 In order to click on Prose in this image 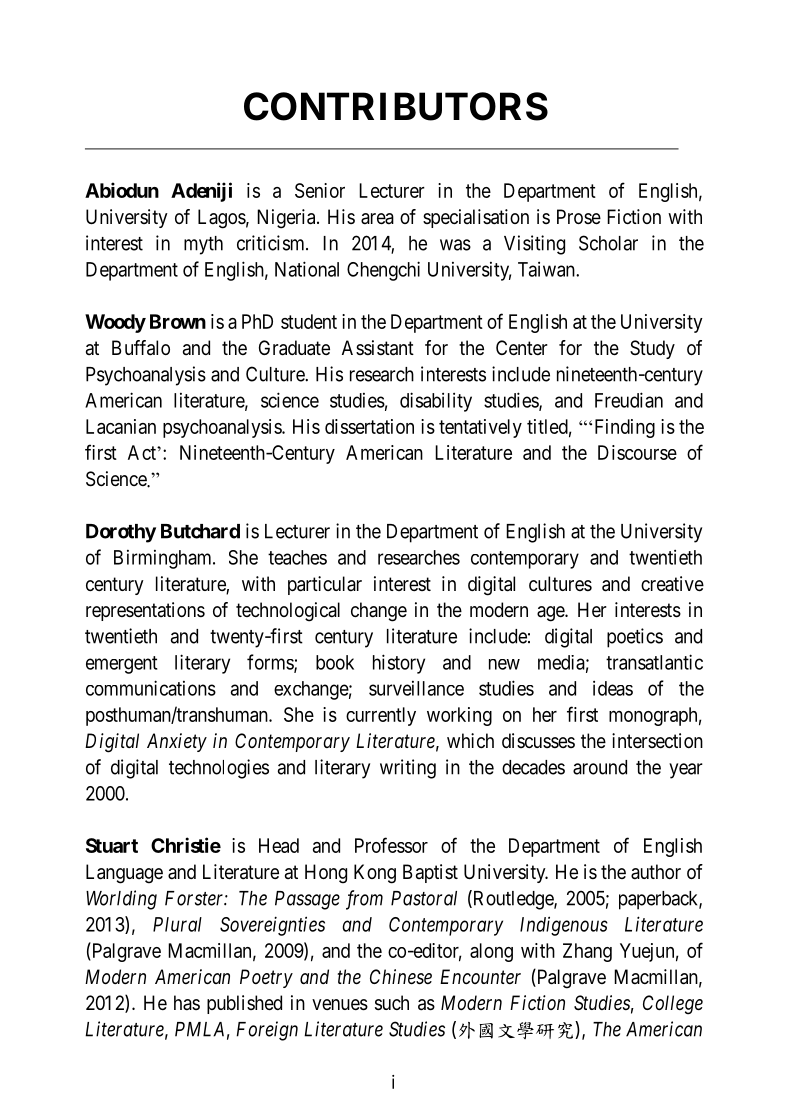, I will do `click(579, 217)`.
